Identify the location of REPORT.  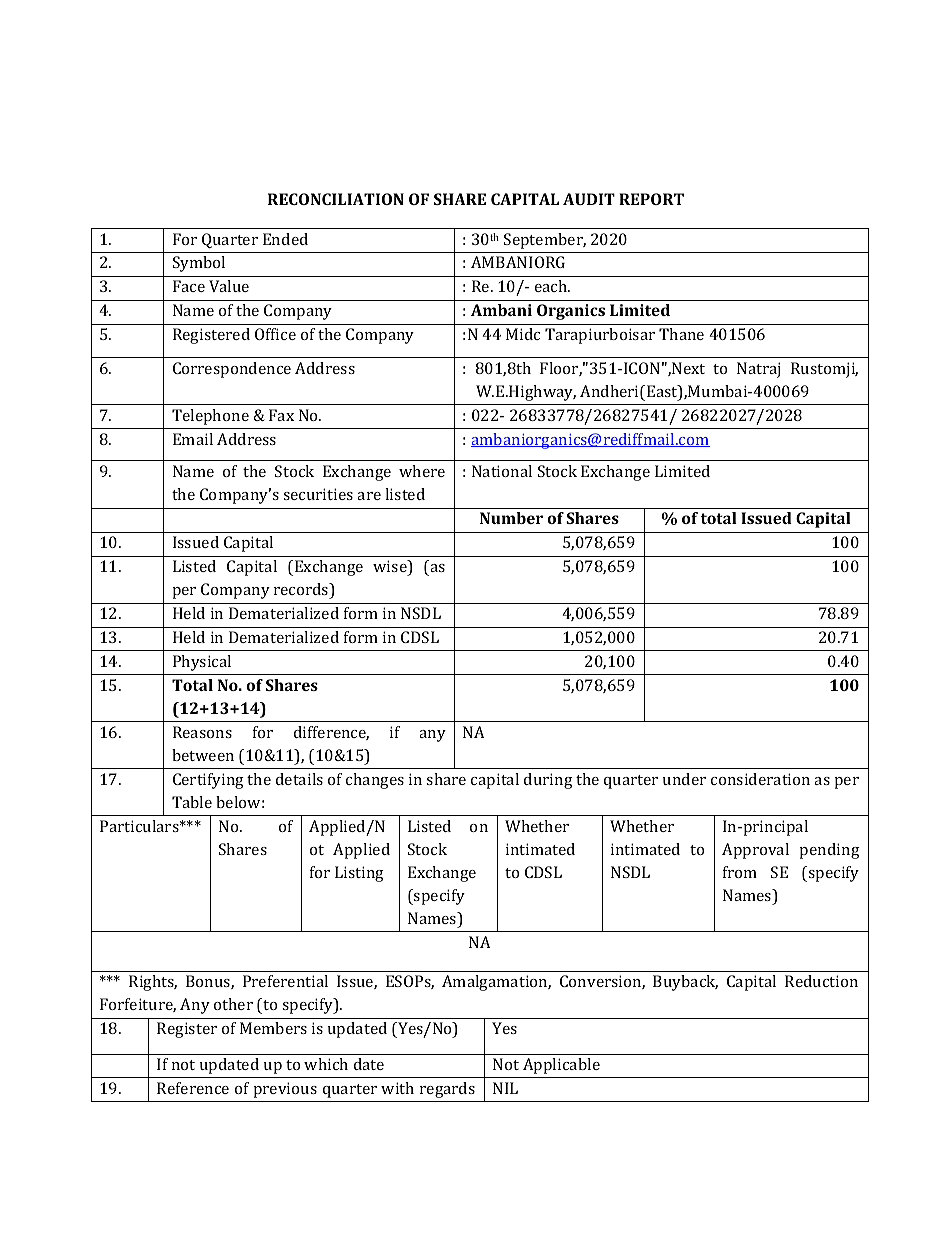
(651, 199).
